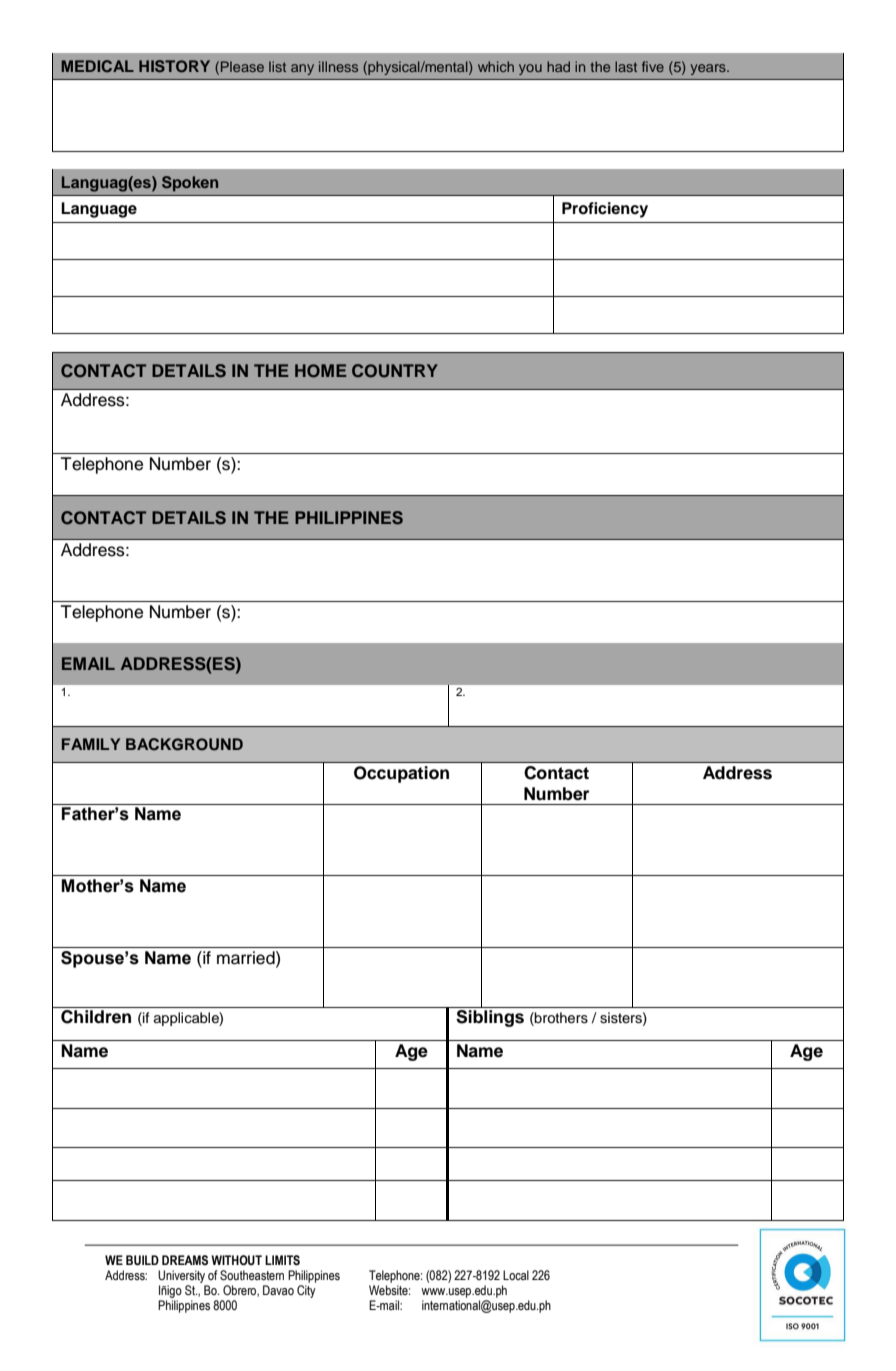  What do you see at coordinates (560, 1019) in the document?
I see `brothers` at bounding box center [560, 1019].
